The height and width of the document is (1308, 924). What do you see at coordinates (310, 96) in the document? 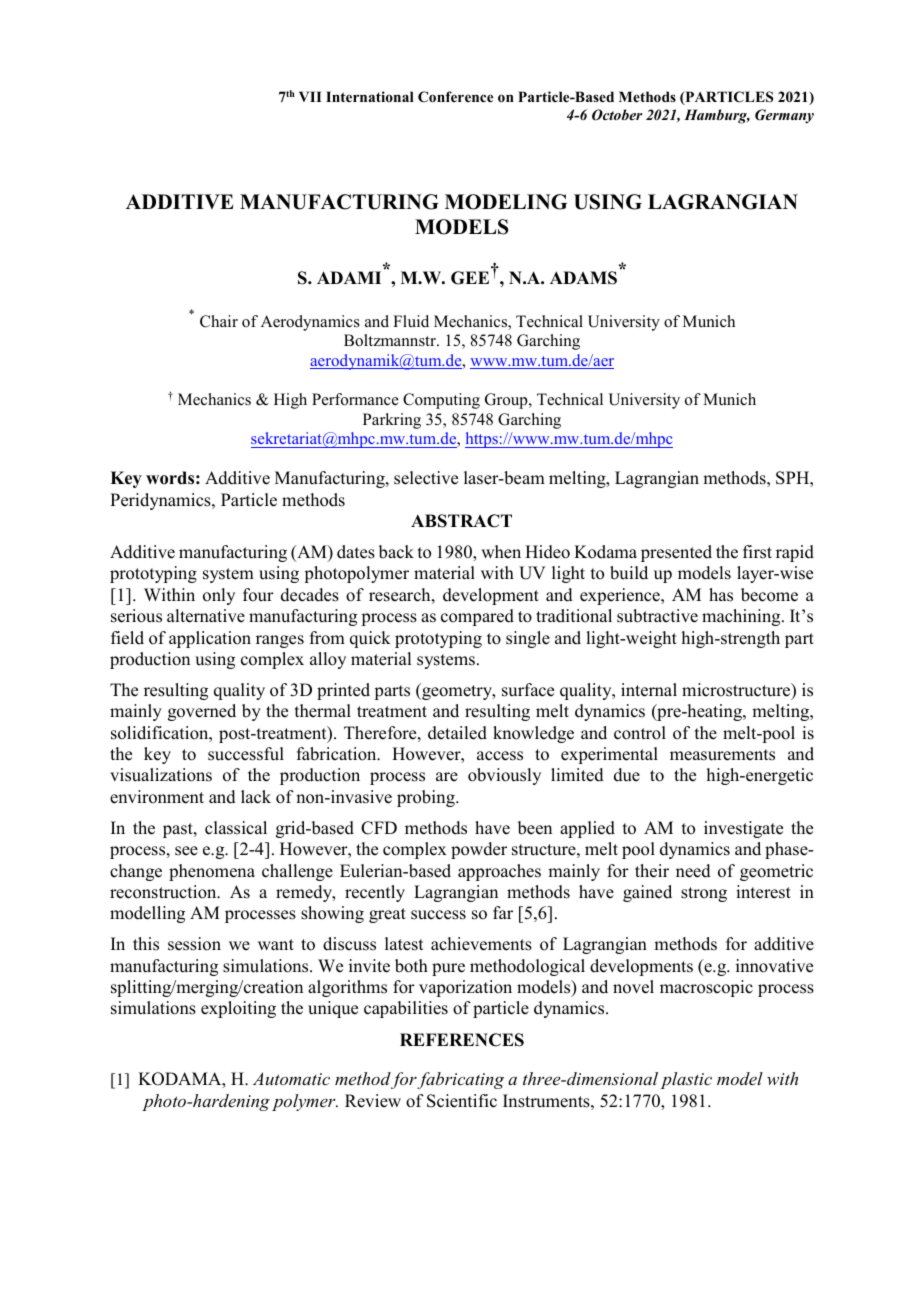
I see `VII` at bounding box center [310, 96].
